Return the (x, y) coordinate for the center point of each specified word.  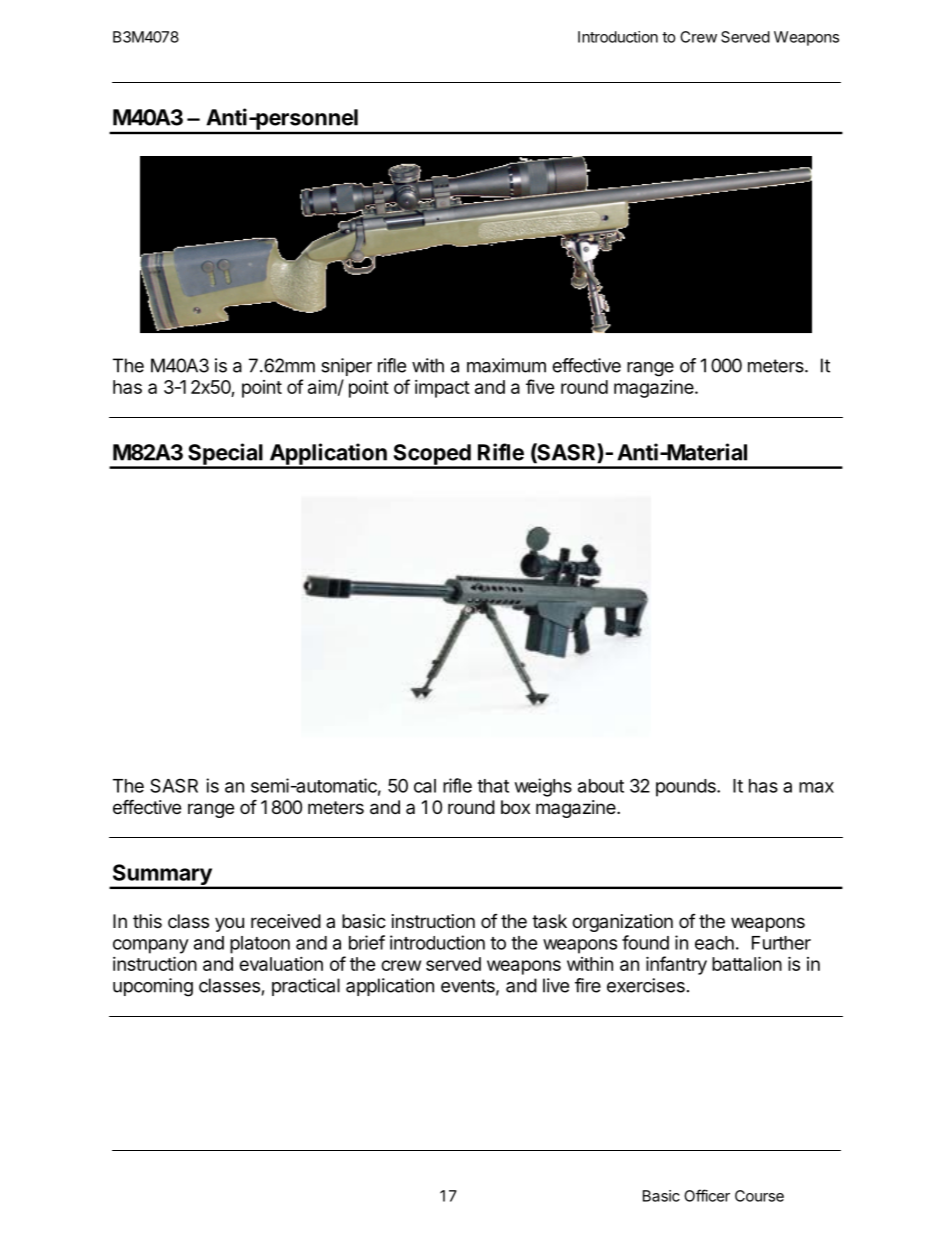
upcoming (153, 987)
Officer (707, 1195)
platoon (260, 945)
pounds (687, 788)
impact (442, 389)
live (556, 985)
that (493, 786)
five (540, 386)
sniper (346, 367)
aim (322, 387)
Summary (162, 876)
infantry (676, 965)
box (515, 807)
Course (759, 1196)
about (601, 786)
